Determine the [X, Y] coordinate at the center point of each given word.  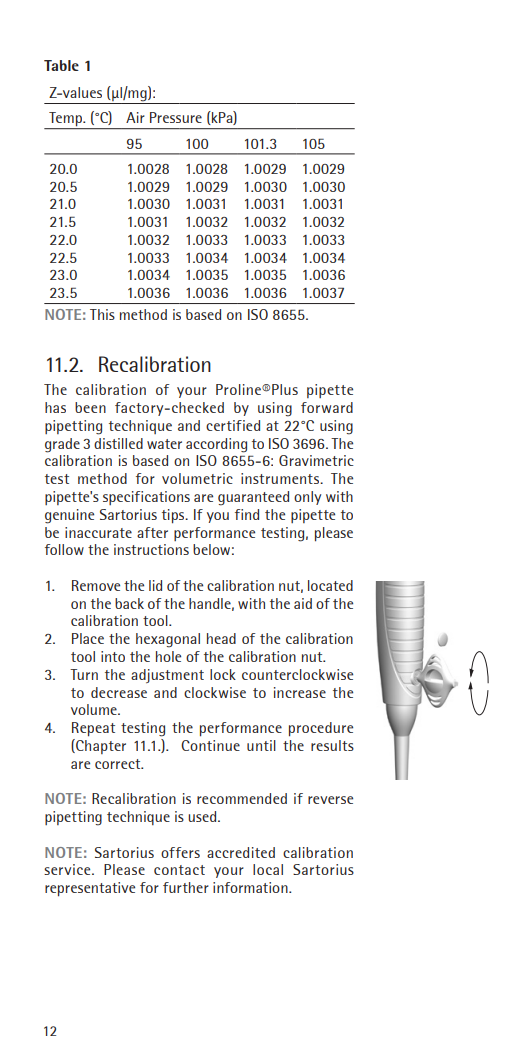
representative [90, 889]
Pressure [176, 117]
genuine [69, 516]
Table [61, 65]
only [307, 498]
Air [135, 117]
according [216, 445]
